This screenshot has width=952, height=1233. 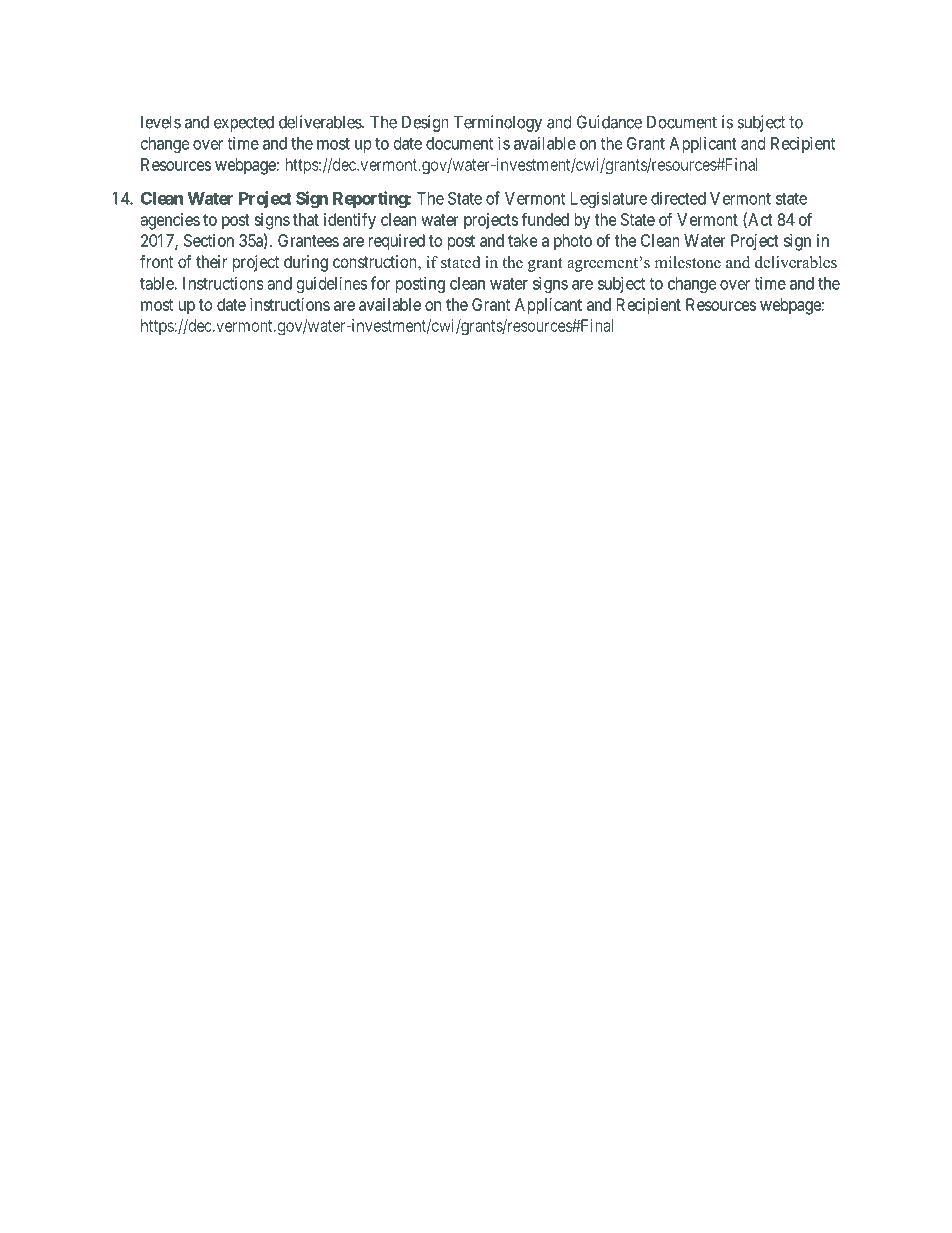 I want to click on for, so click(x=380, y=283).
